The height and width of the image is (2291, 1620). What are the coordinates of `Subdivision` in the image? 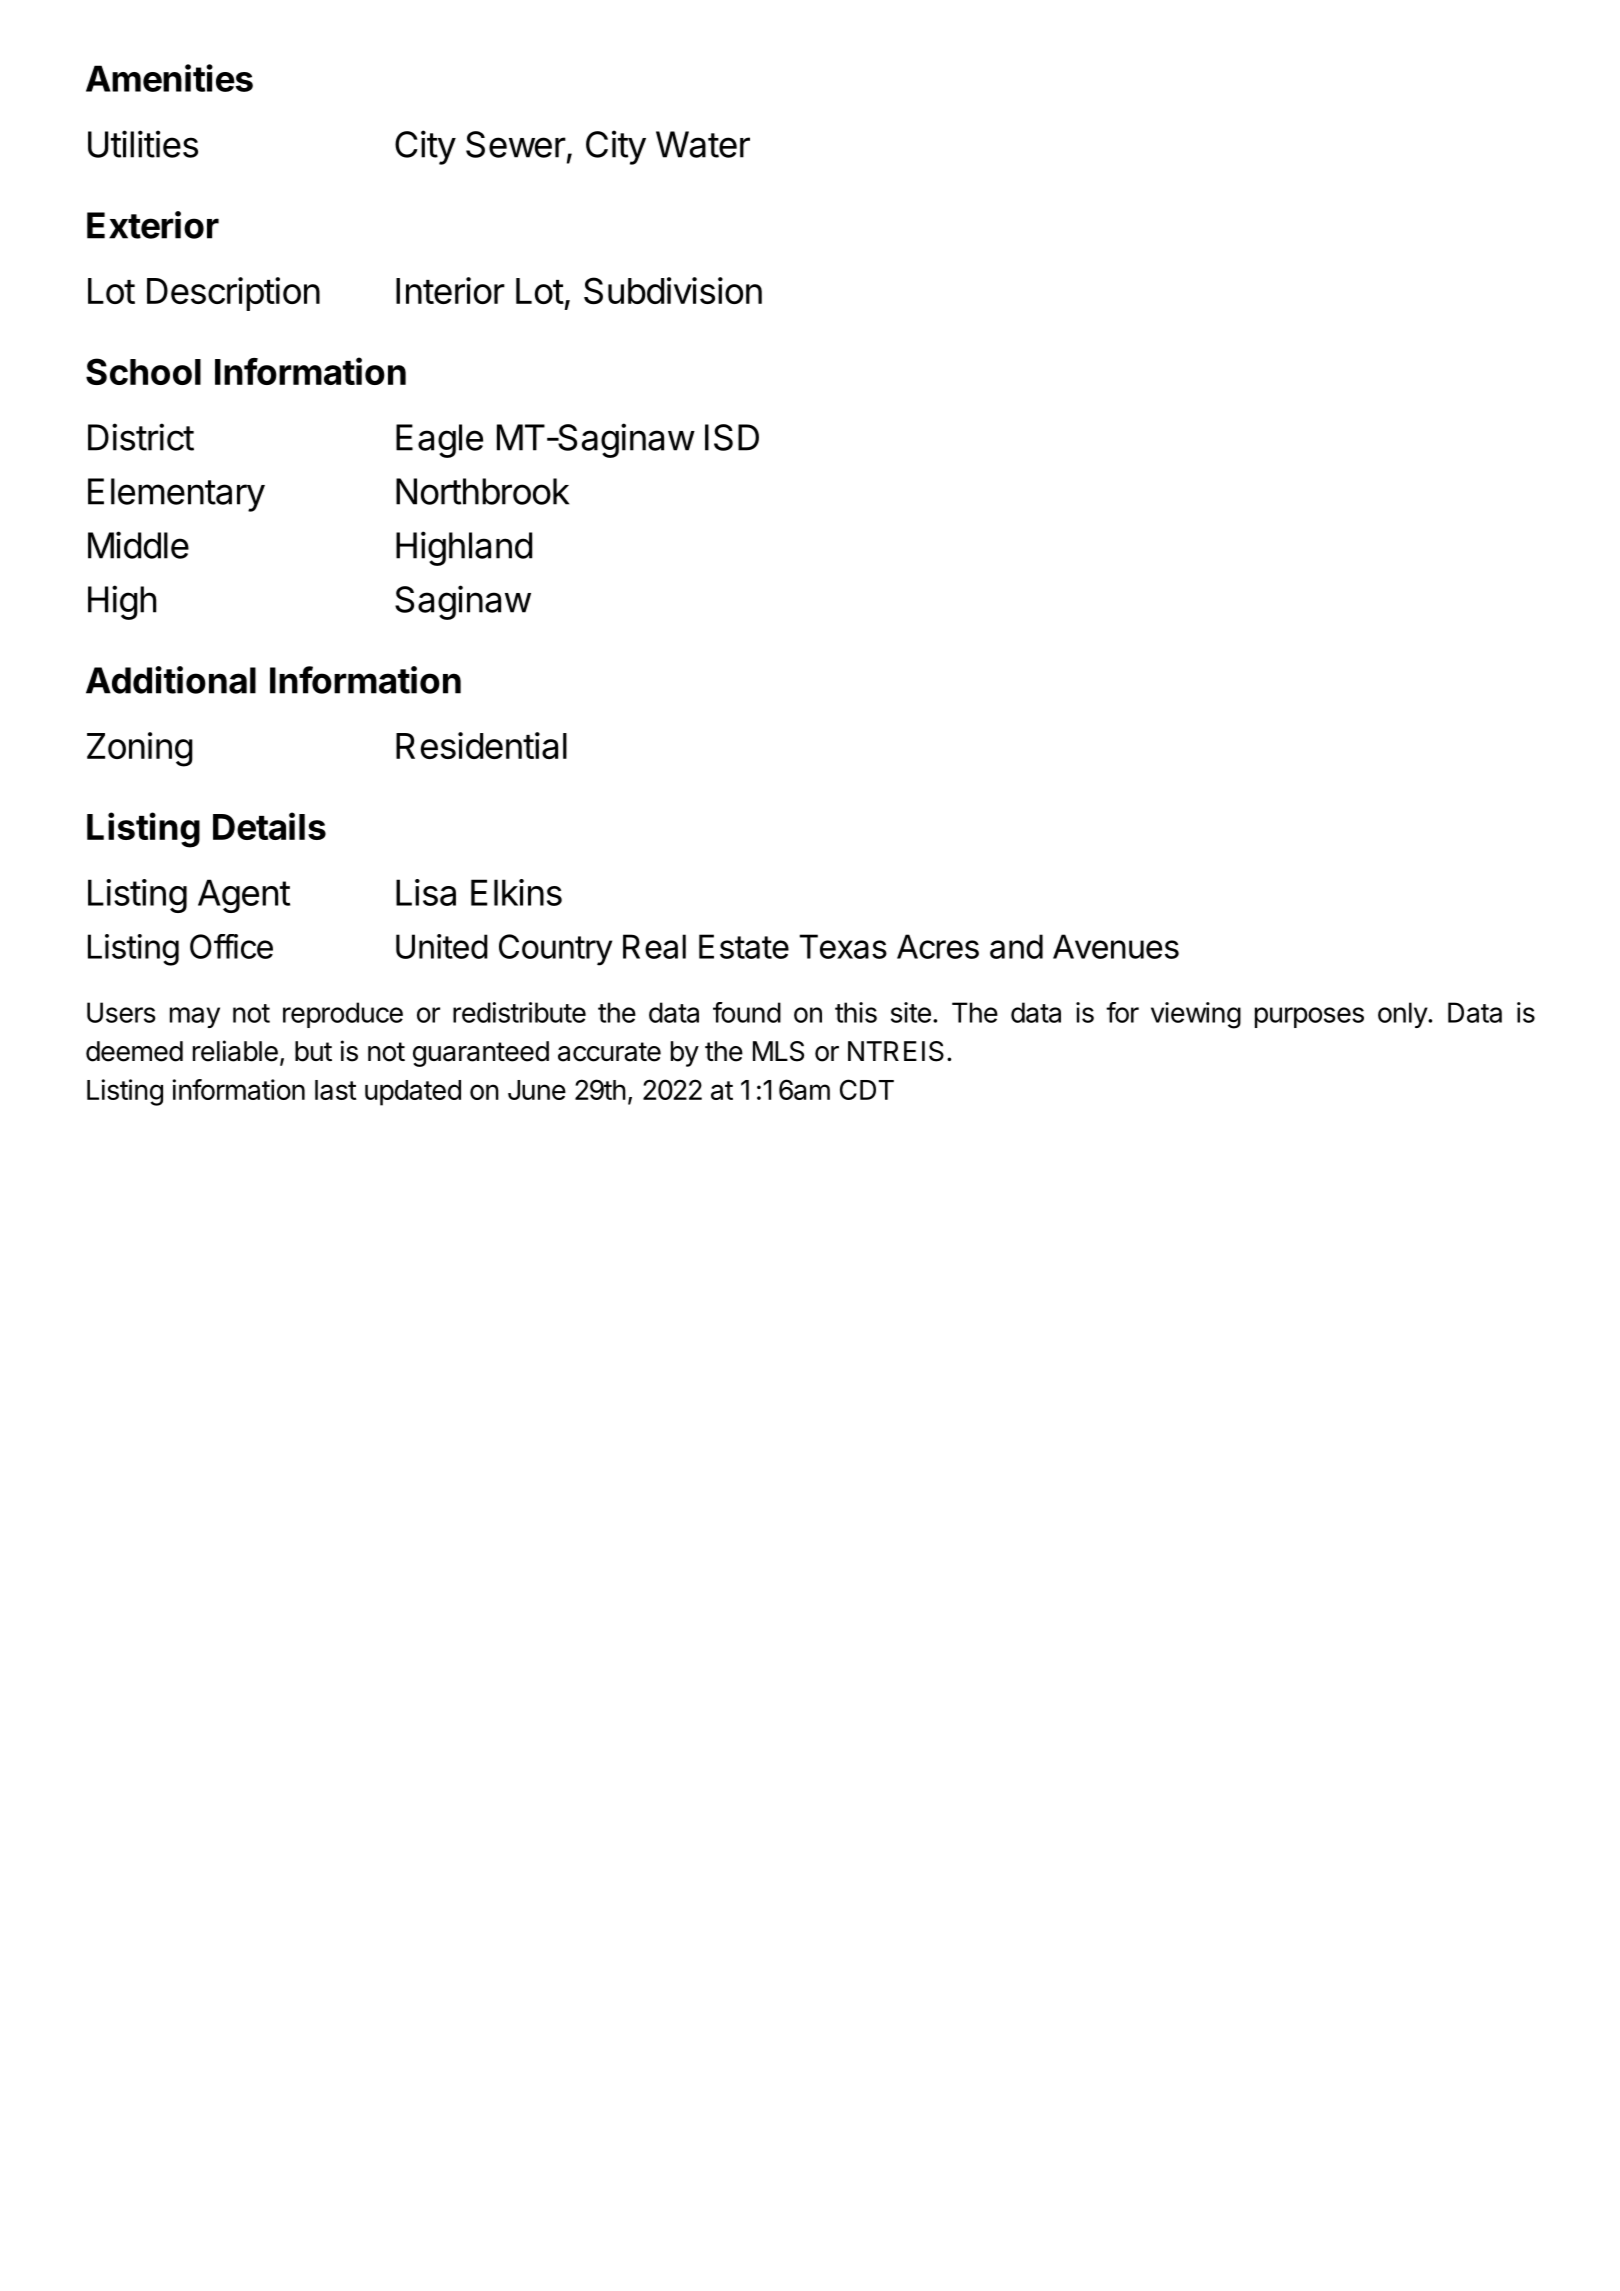 It's located at (673, 290).
